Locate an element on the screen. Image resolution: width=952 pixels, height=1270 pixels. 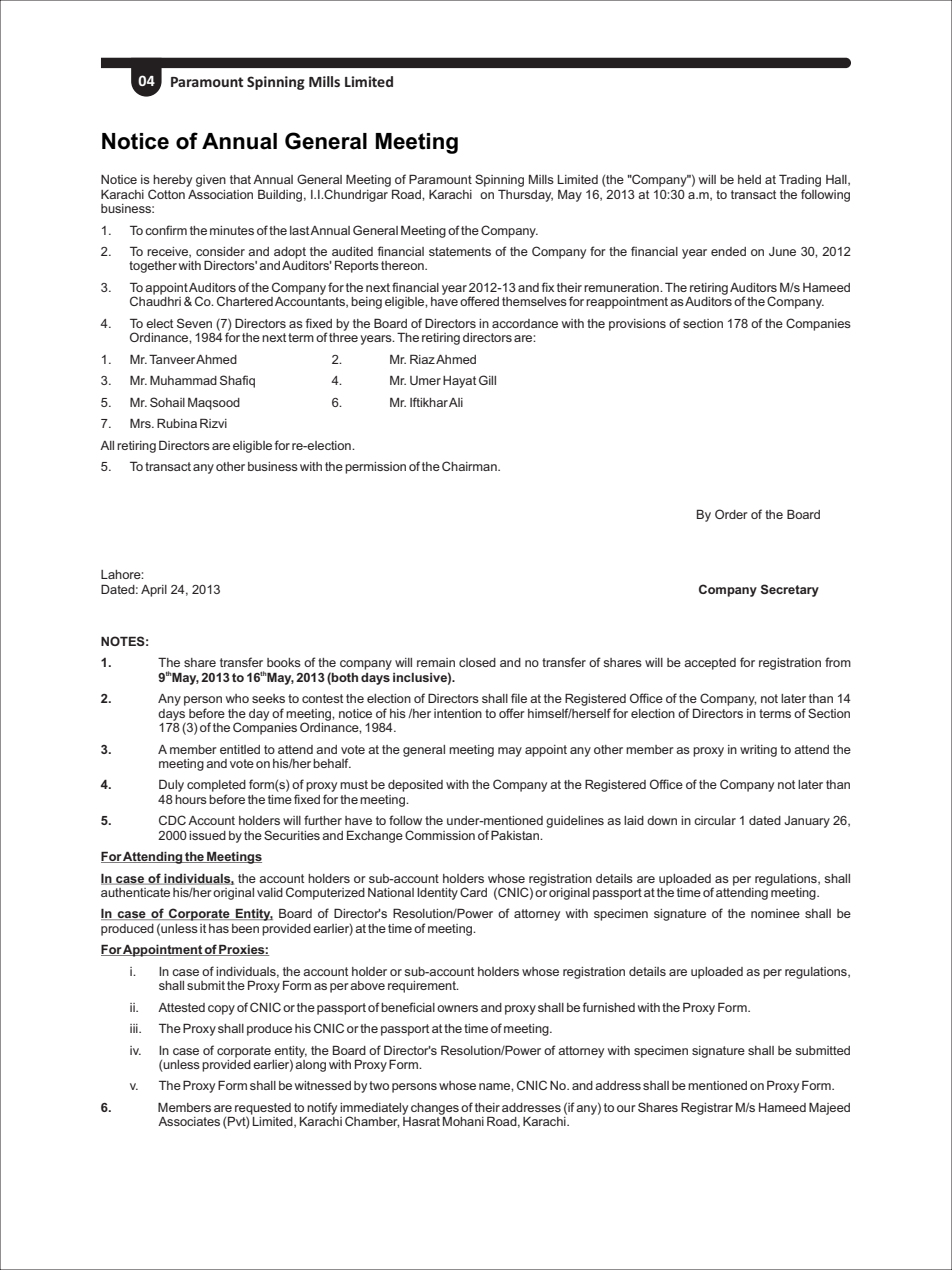
closed is located at coordinates (477, 662).
